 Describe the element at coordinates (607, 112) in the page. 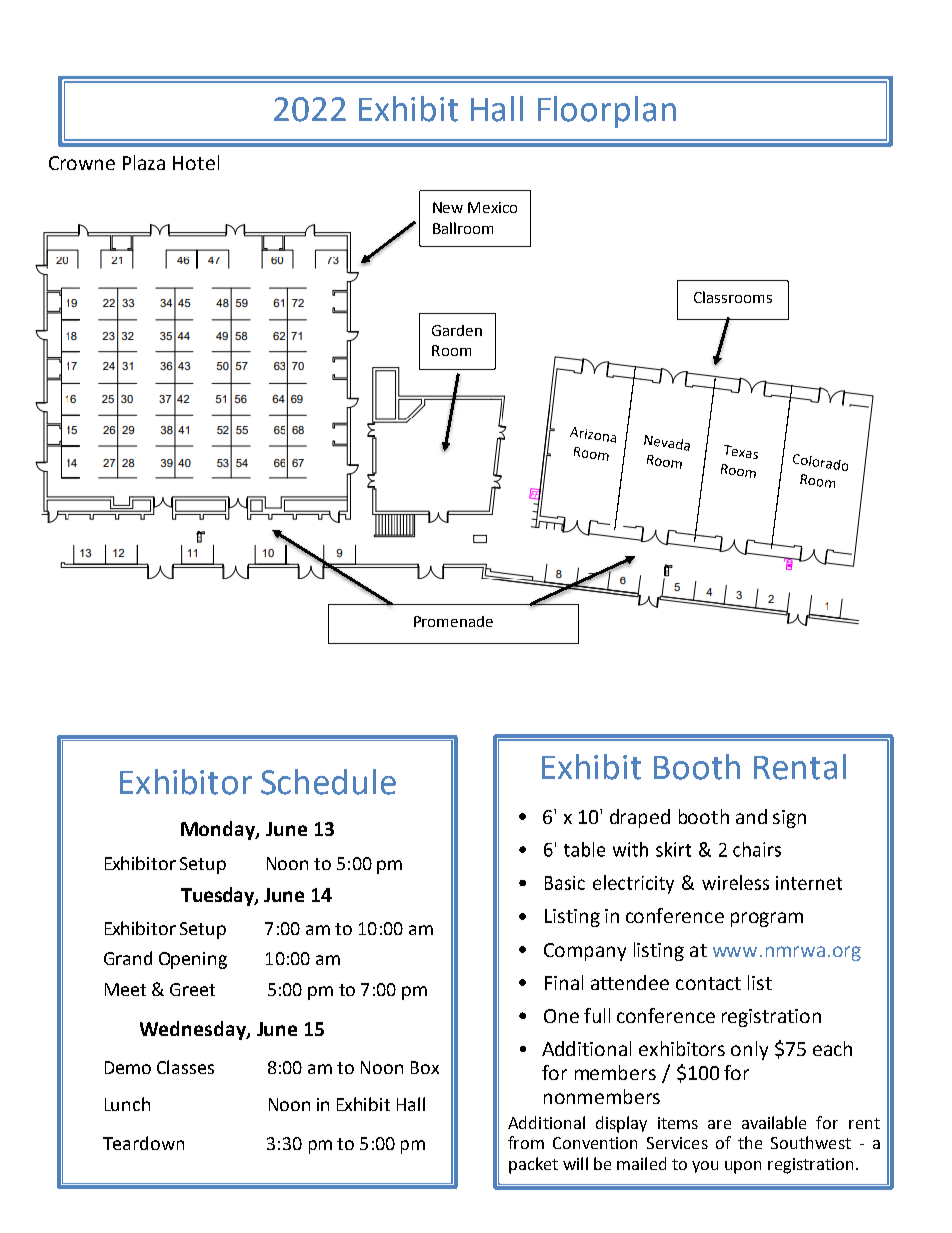

I see `Floorplan` at that location.
